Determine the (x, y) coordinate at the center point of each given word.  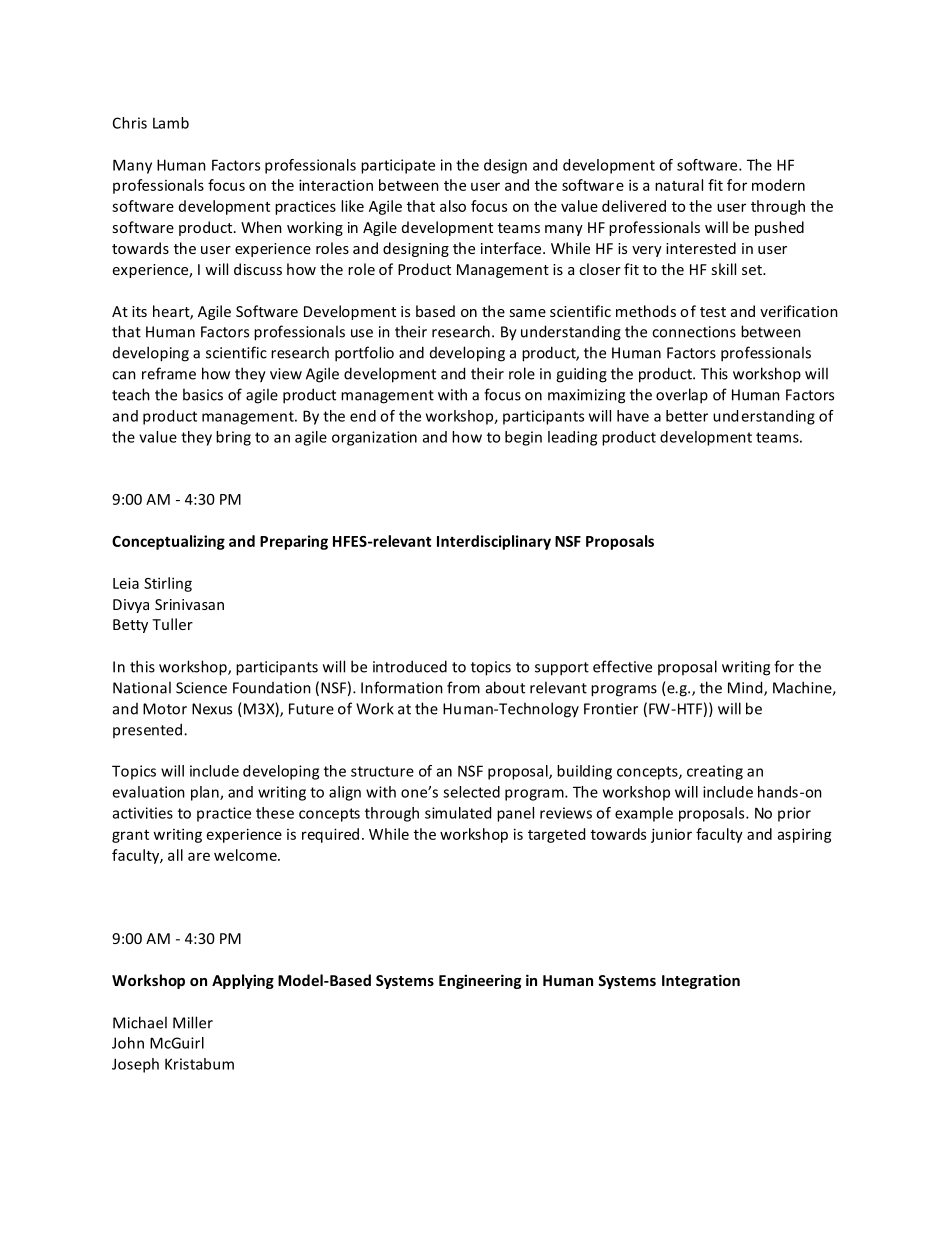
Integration (701, 981)
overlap (682, 396)
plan (206, 793)
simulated (458, 813)
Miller (193, 1022)
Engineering (480, 981)
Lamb (171, 123)
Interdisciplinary (494, 542)
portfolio (364, 354)
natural (679, 185)
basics (203, 394)
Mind (746, 688)
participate (398, 166)
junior (671, 835)
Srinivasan (189, 604)
